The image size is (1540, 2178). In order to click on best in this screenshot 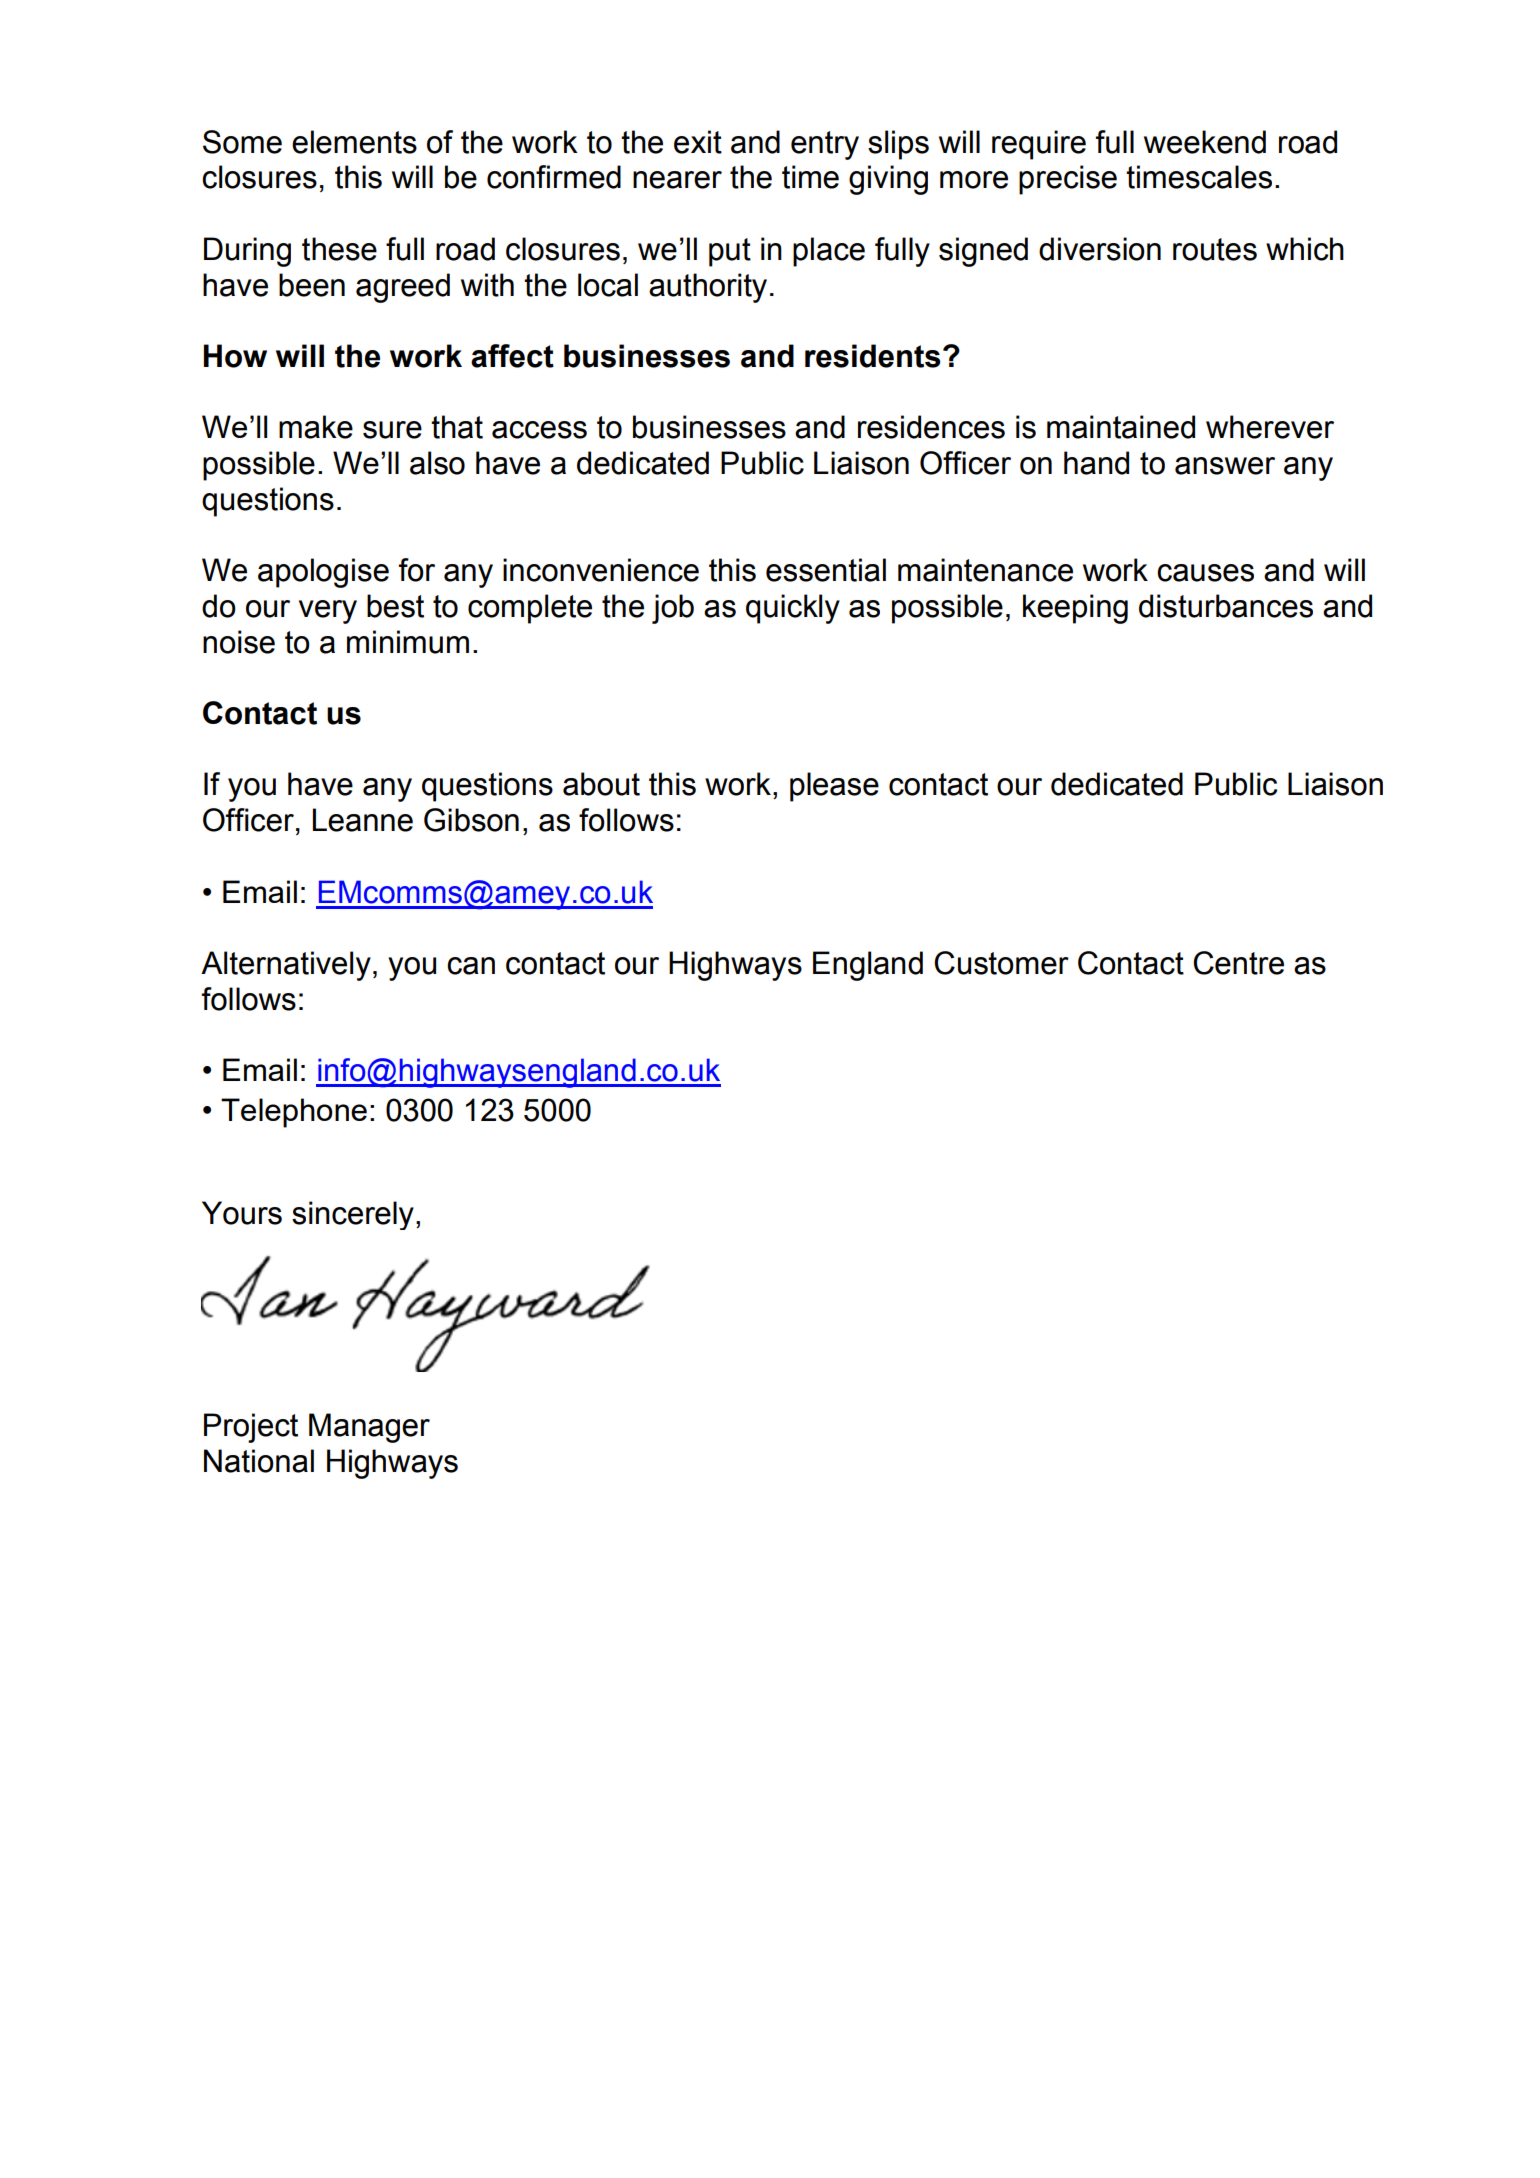, I will do `click(395, 606)`.
